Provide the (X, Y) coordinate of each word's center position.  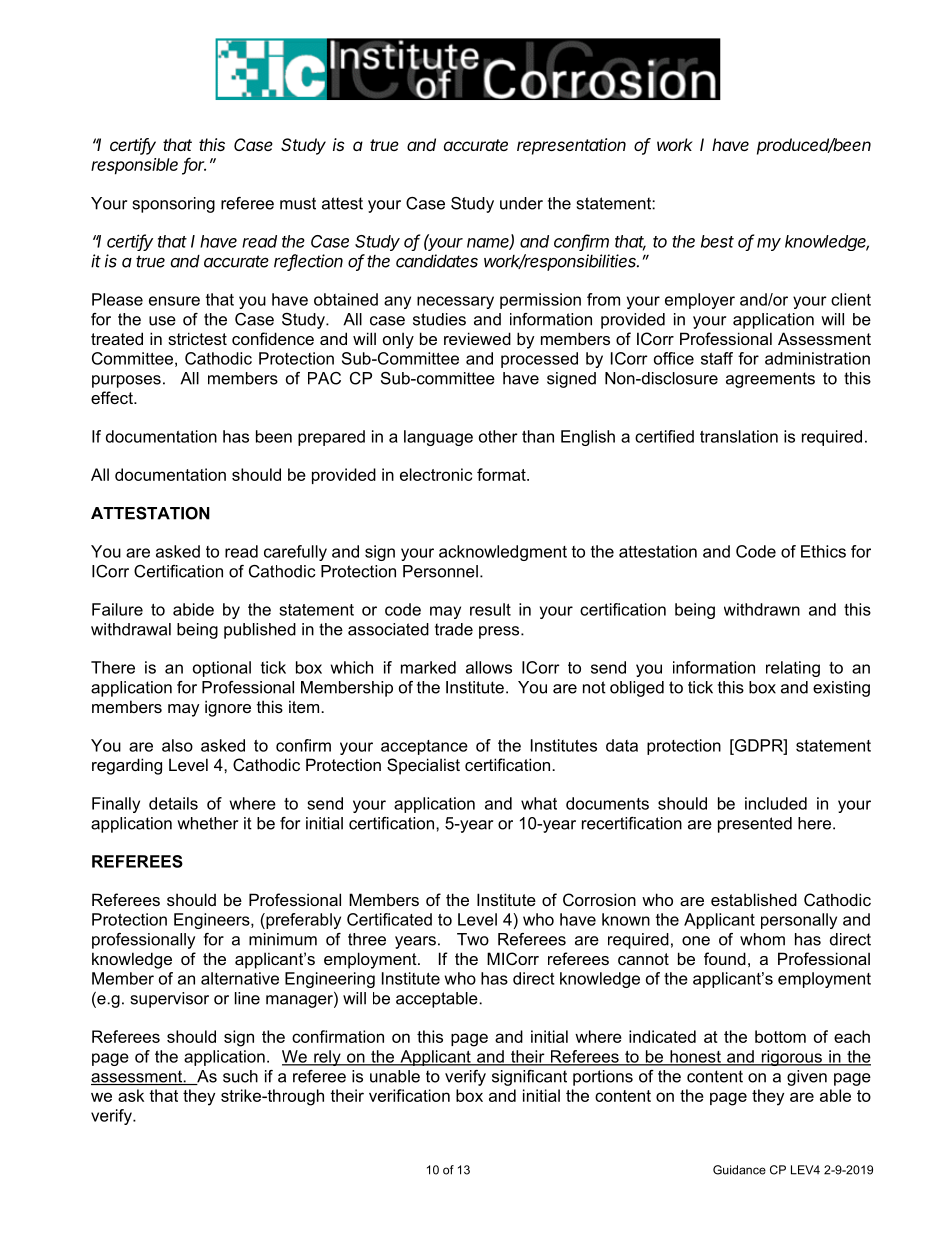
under (521, 203)
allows (489, 667)
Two (473, 939)
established (754, 899)
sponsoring (174, 205)
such (240, 1076)
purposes (126, 381)
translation (739, 436)
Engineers (213, 921)
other (498, 436)
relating (793, 669)
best (717, 241)
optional (222, 669)
